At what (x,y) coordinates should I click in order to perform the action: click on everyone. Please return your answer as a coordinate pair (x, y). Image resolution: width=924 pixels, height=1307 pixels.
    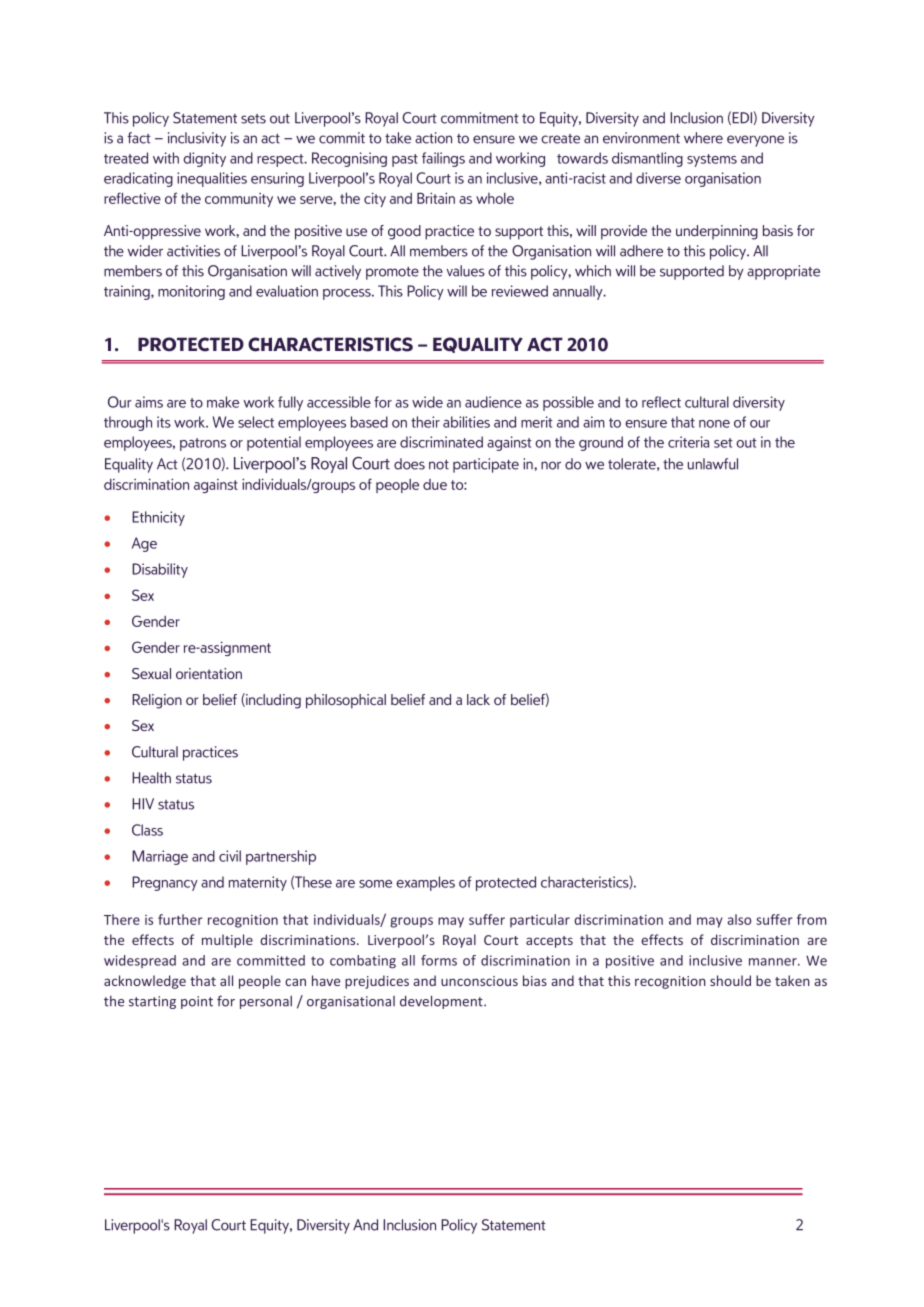
    Looking at the image, I should click on (755, 141).
